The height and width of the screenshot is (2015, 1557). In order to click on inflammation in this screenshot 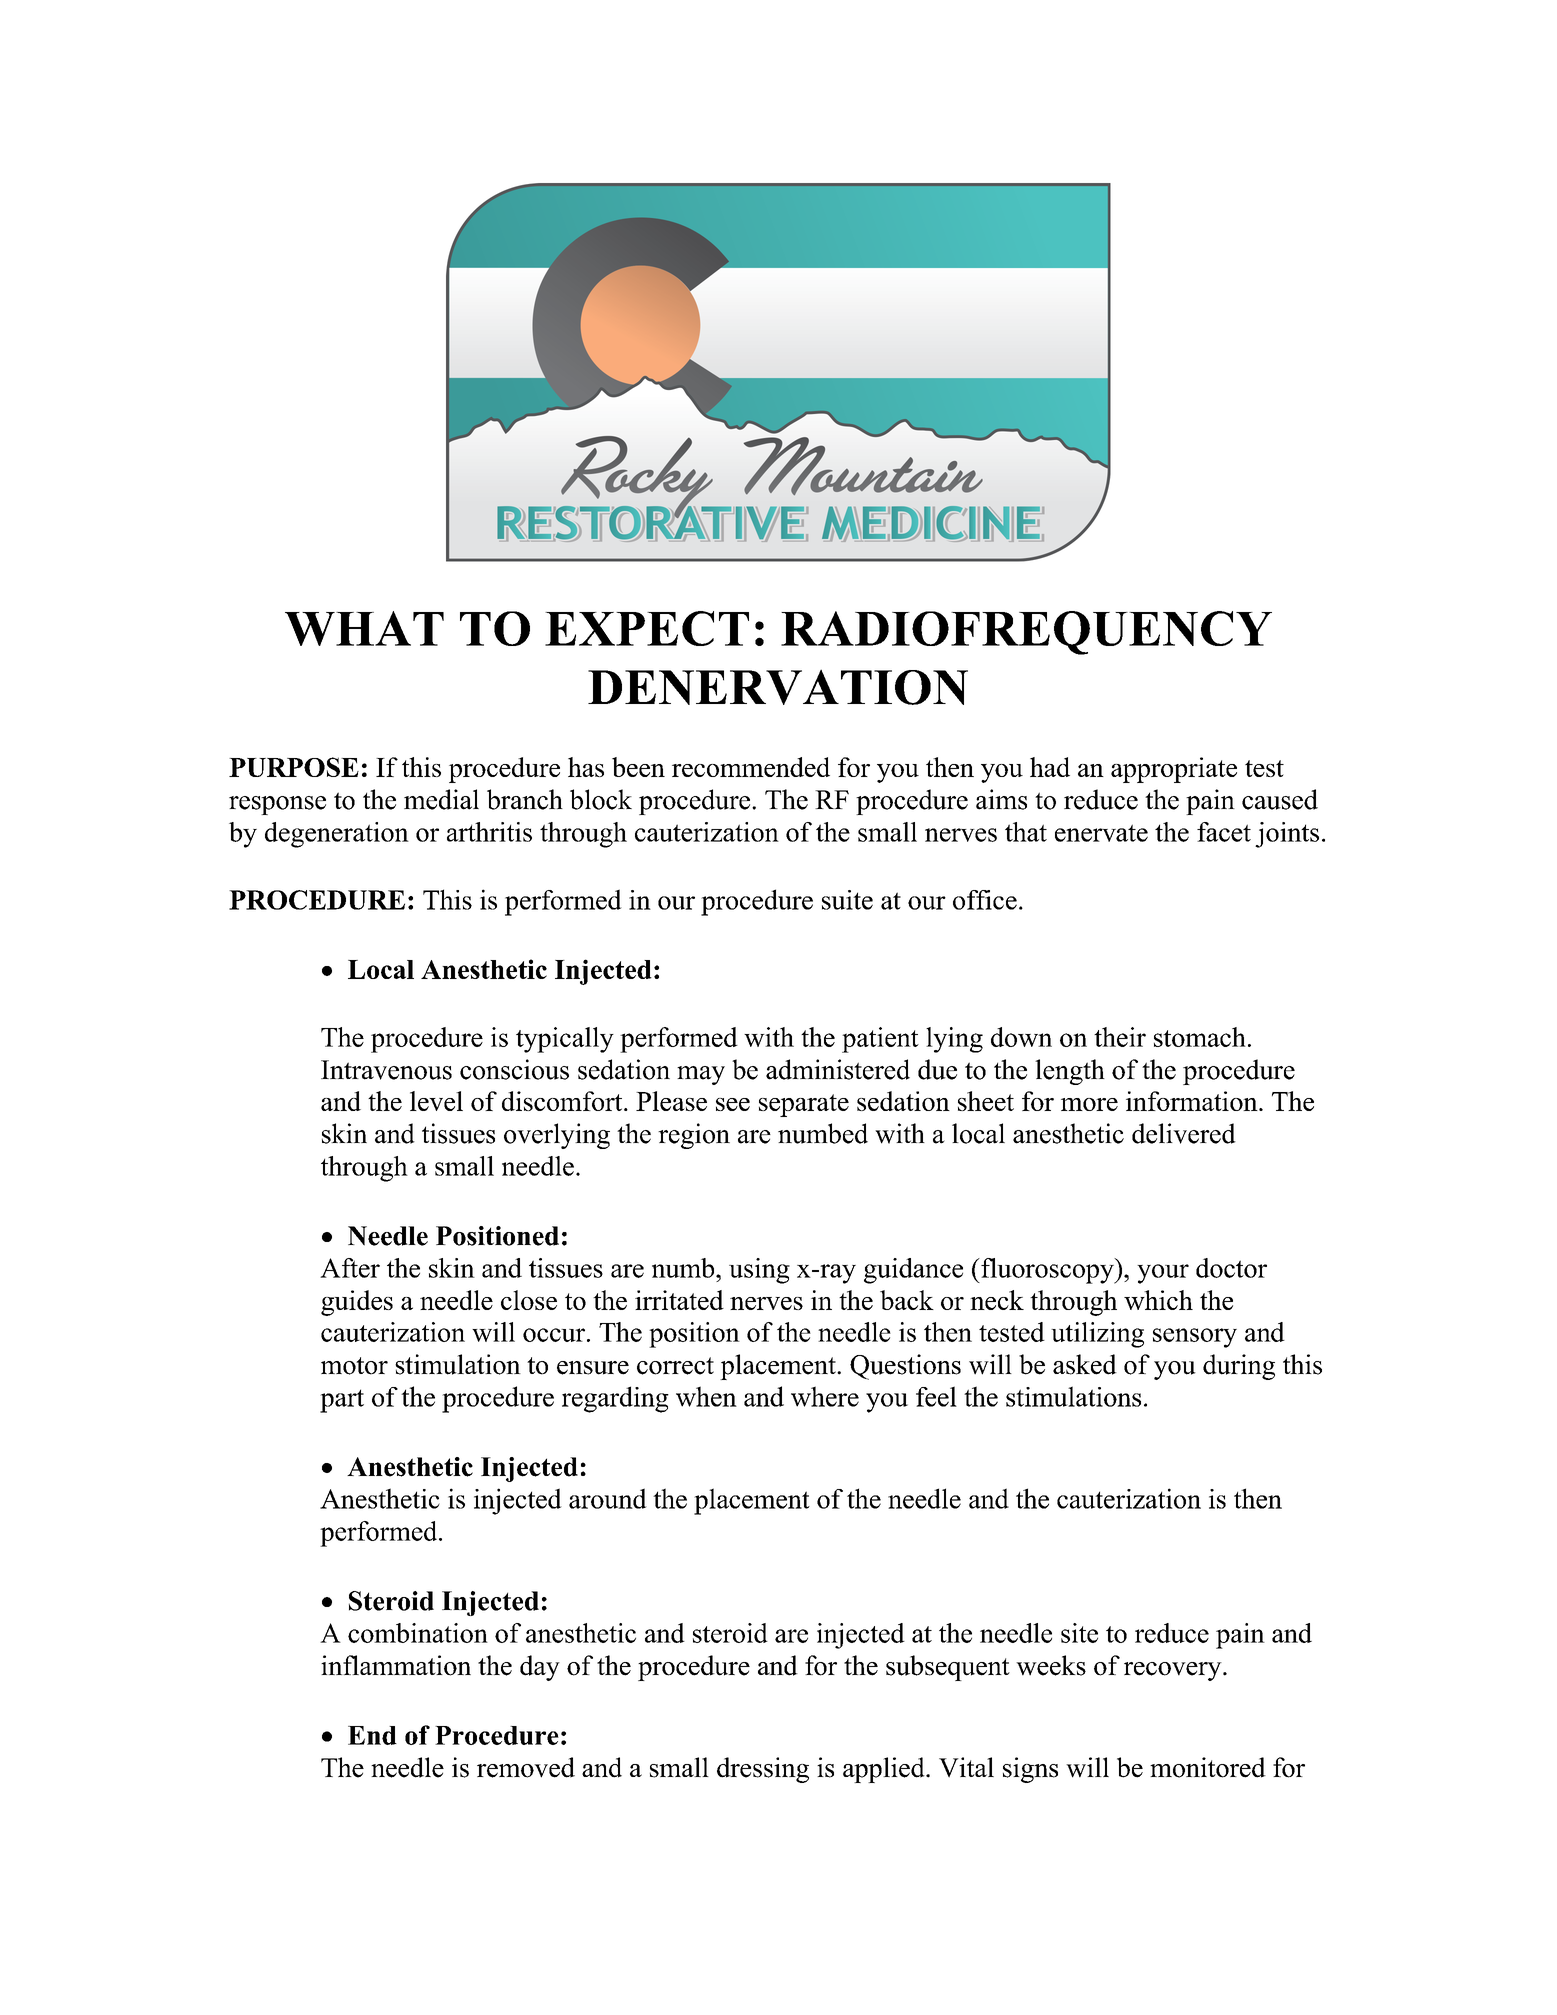, I will do `click(396, 1665)`.
